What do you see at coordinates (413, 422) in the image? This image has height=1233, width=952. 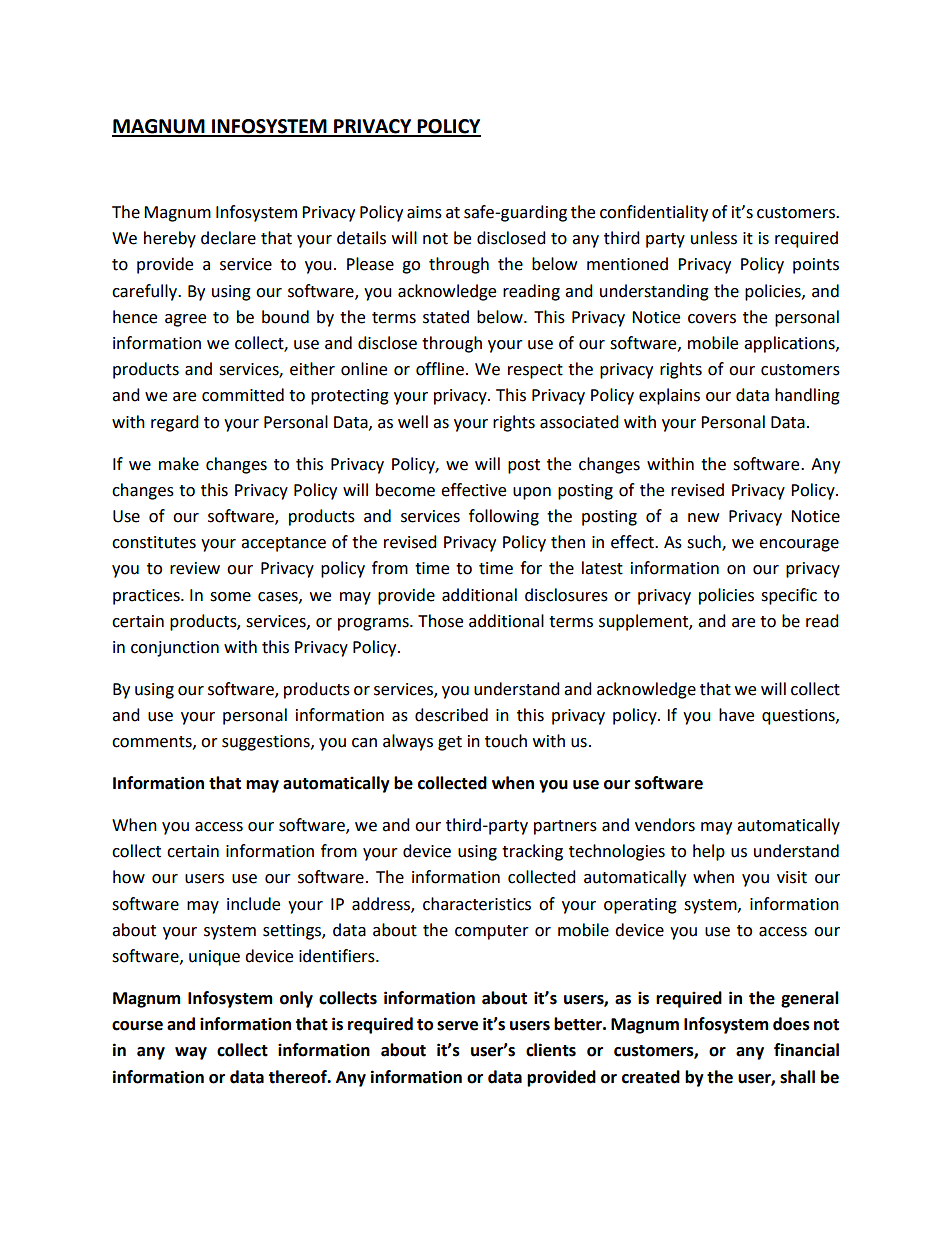 I see `well` at bounding box center [413, 422].
